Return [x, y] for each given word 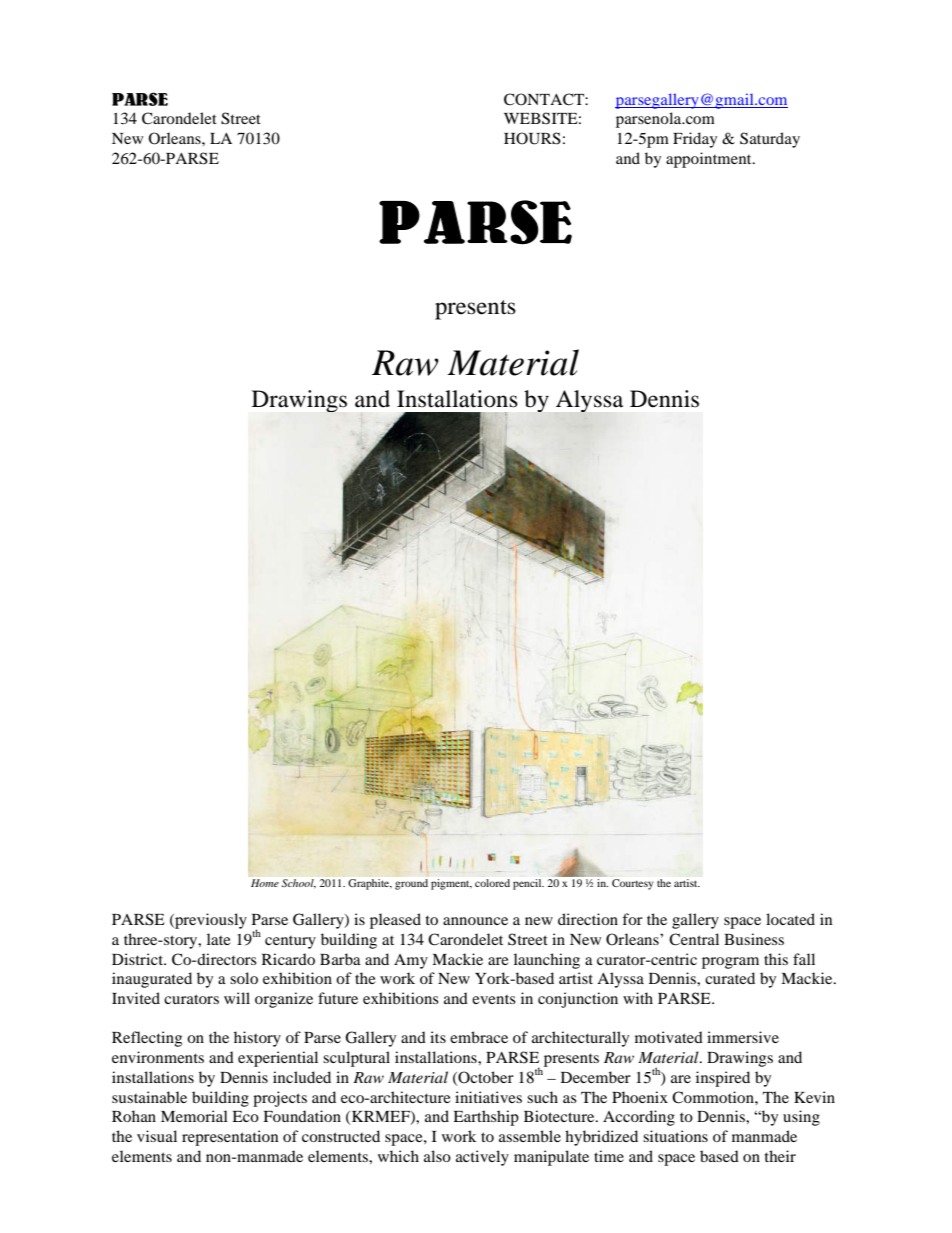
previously [210, 921]
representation [230, 1138]
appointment [710, 160]
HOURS [532, 138]
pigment [451, 884]
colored [492, 883]
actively [482, 1158]
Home [265, 883]
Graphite [370, 884]
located [790, 919]
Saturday [770, 140]
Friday [695, 140]
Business [754, 939]
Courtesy [632, 884]
